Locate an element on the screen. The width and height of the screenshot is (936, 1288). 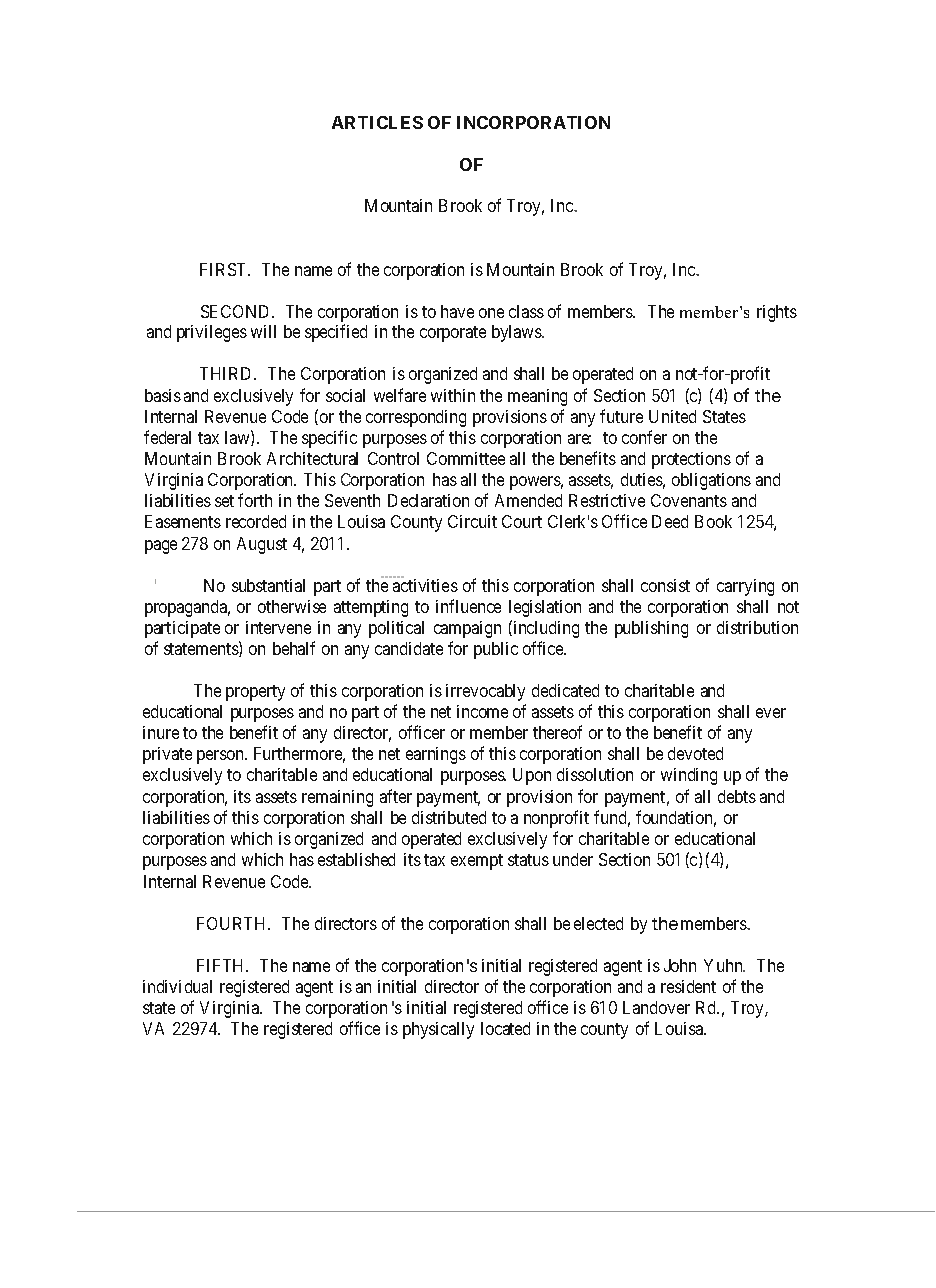
corporate is located at coordinates (453, 334).
